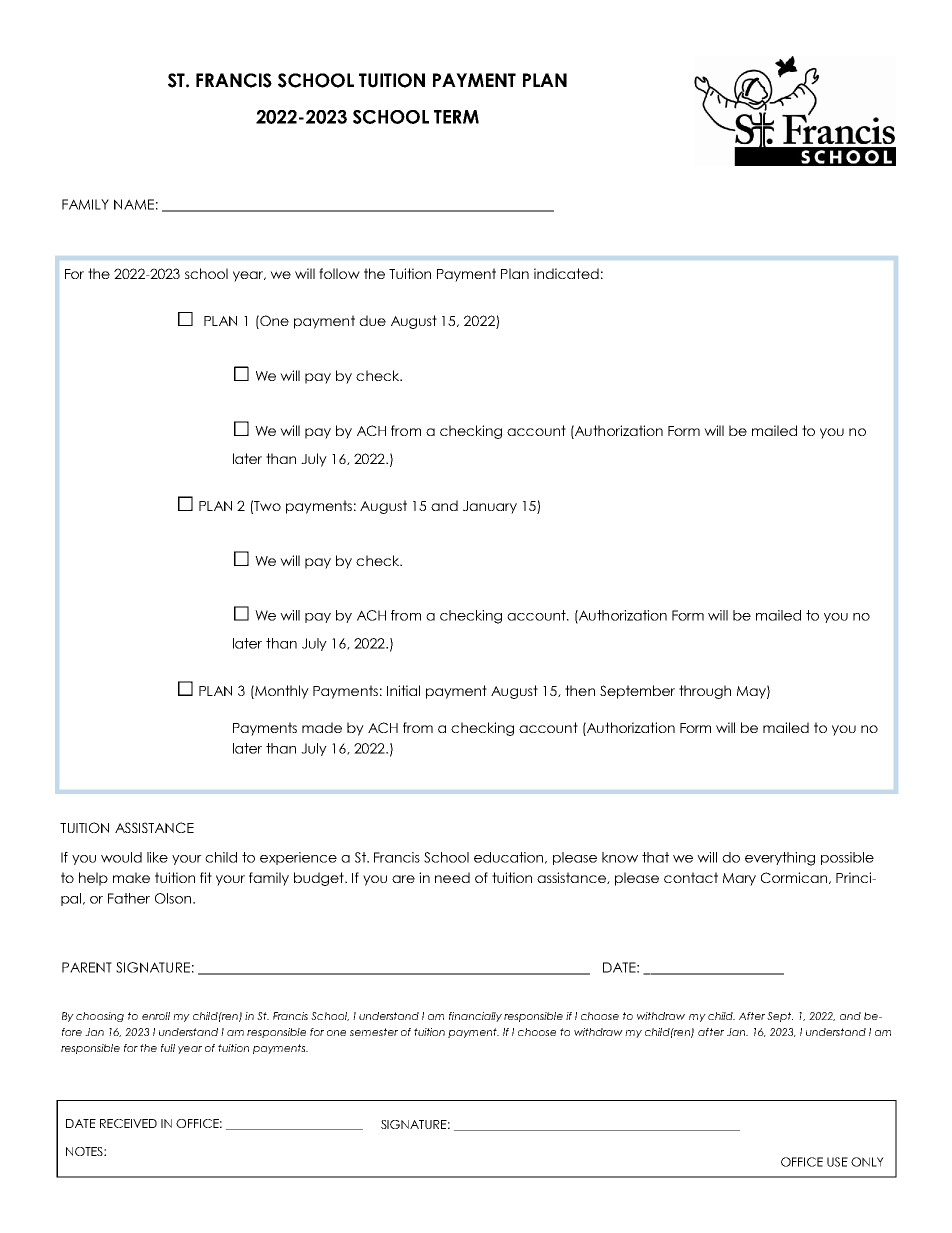 This document has width=952, height=1233. Describe the element at coordinates (174, 898) in the document. I see `Olson` at that location.
